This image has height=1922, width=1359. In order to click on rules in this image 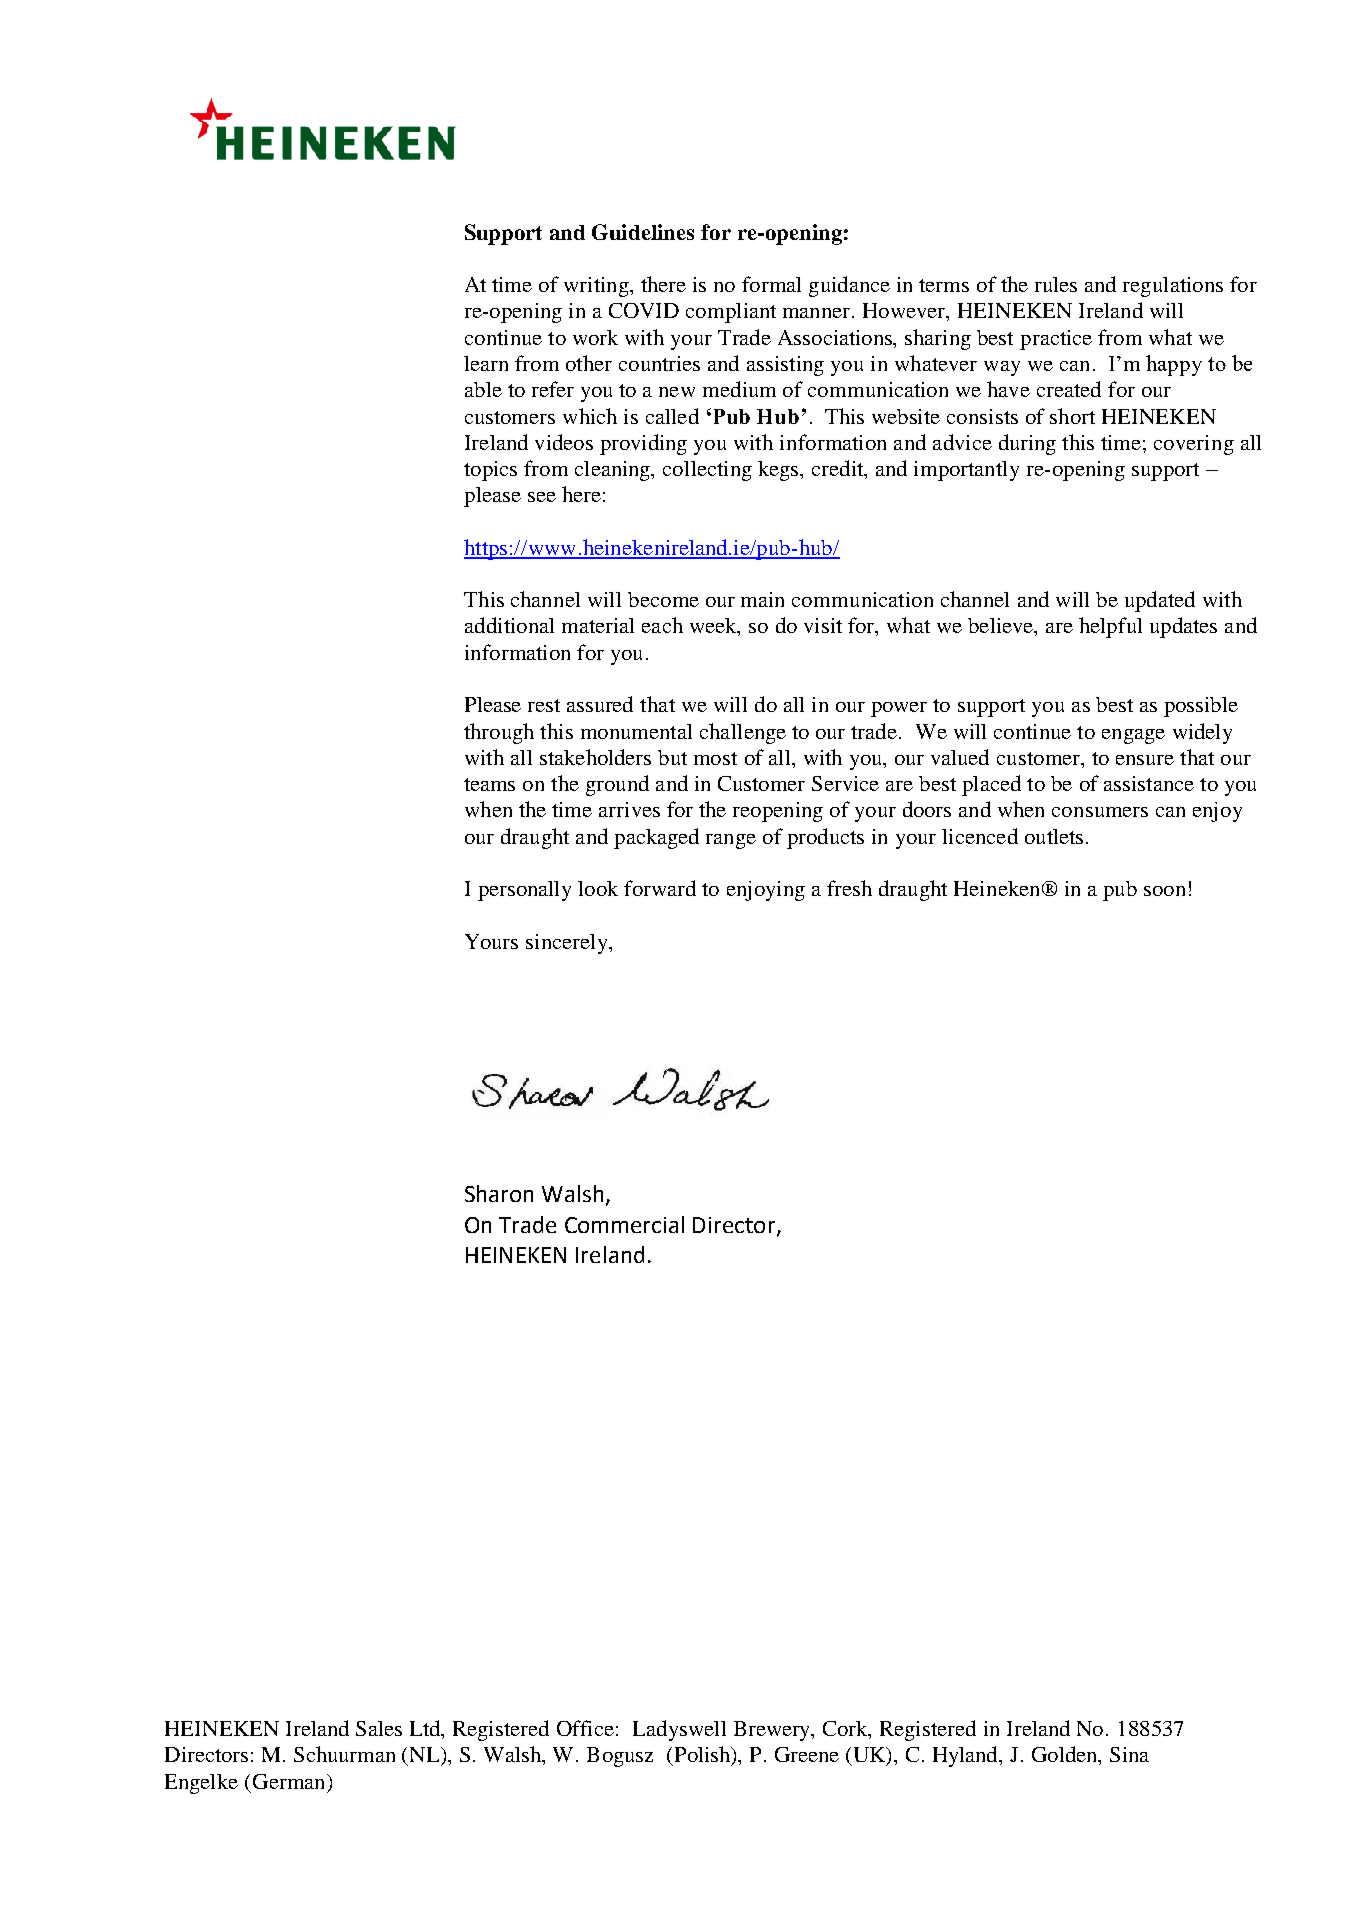, I will do `click(1056, 284)`.
